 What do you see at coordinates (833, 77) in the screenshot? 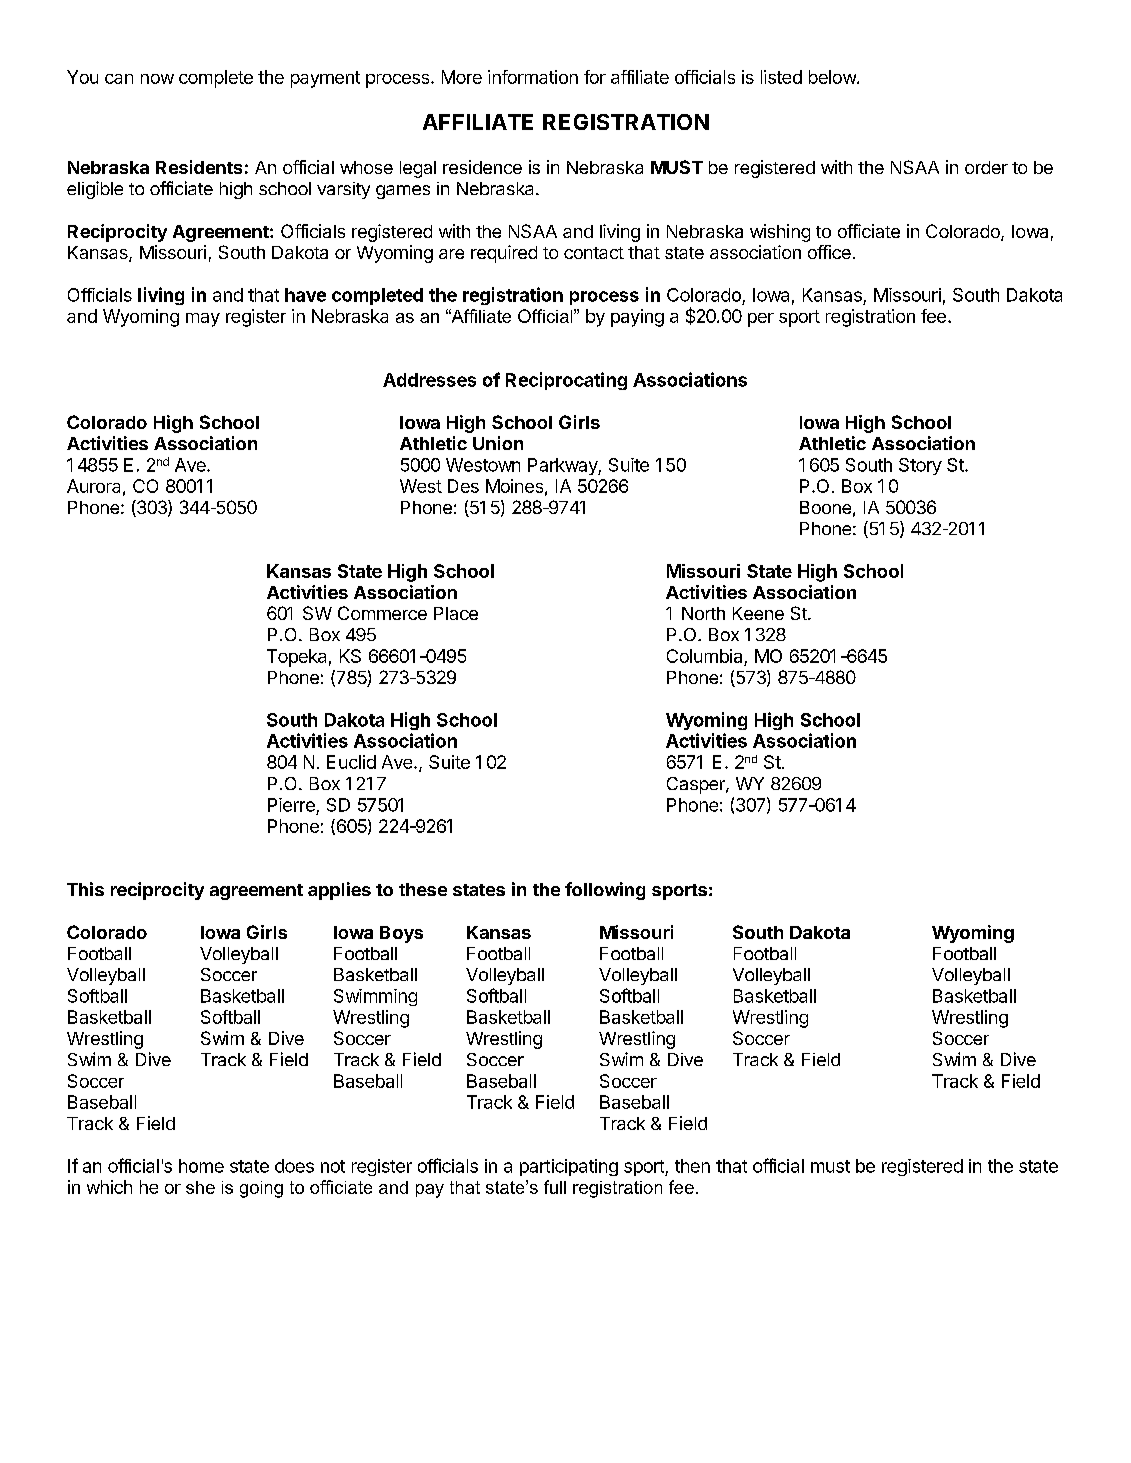
I see `below` at bounding box center [833, 77].
